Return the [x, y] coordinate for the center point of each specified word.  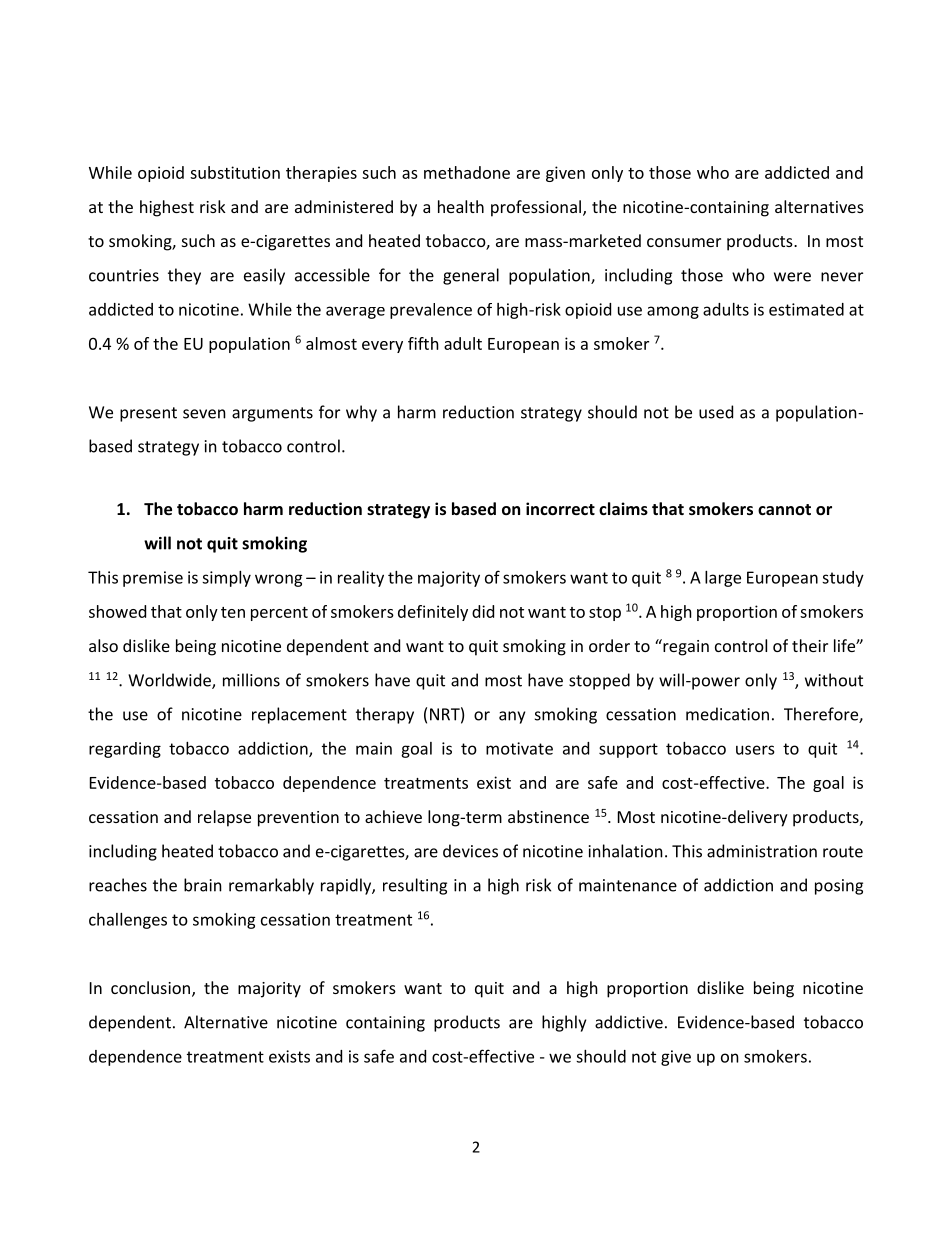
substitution [235, 172]
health [461, 206]
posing [839, 887]
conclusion [152, 989]
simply [226, 579]
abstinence [548, 816]
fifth [423, 343]
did [483, 611]
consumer [684, 242]
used [716, 412]
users [755, 750]
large [723, 579]
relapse [224, 818]
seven [204, 414]
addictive [629, 1022]
